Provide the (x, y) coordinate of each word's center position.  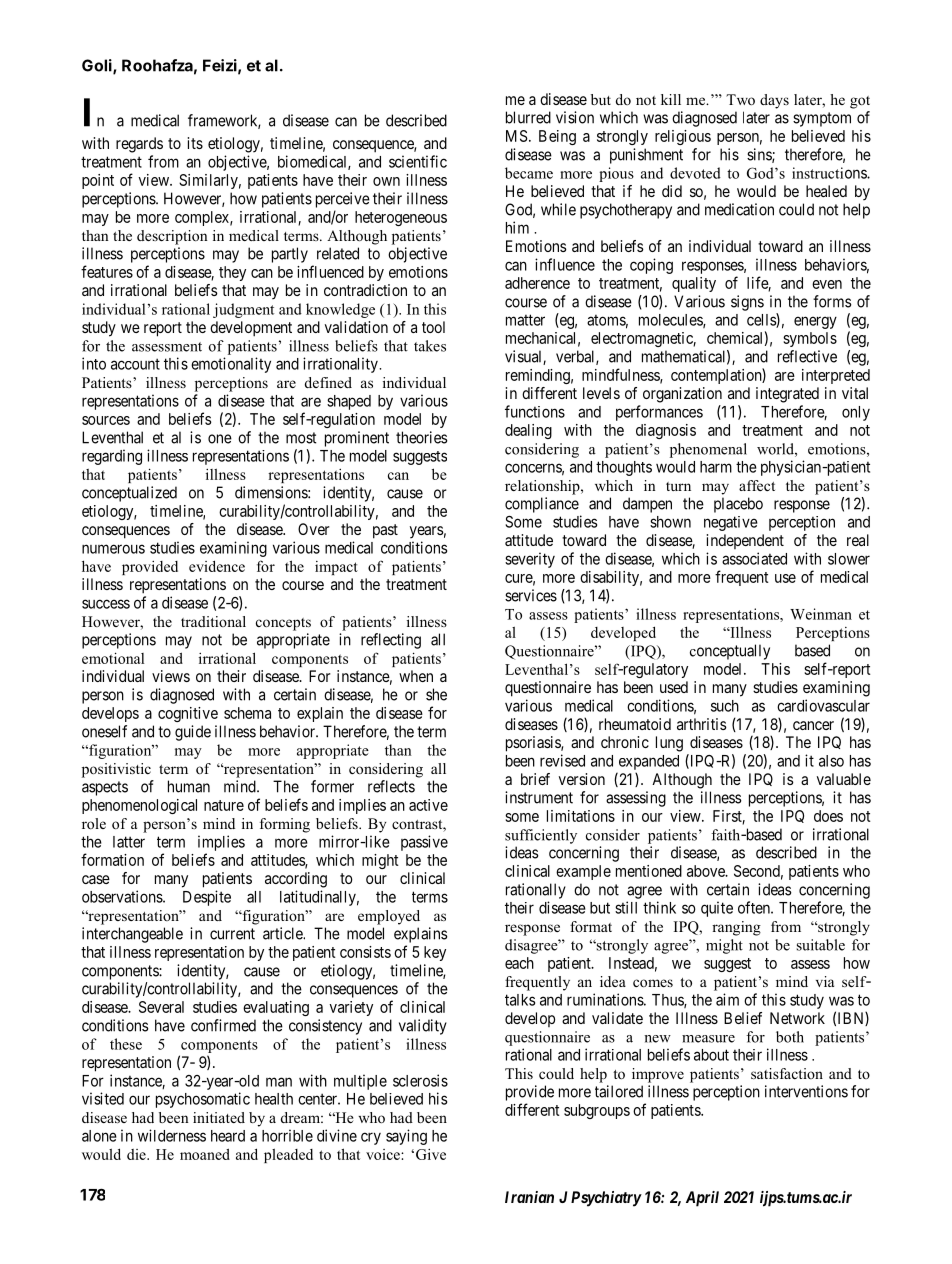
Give (431, 1154)
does (828, 816)
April (702, 1199)
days (774, 101)
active (428, 805)
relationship (543, 487)
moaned (205, 1154)
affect (757, 485)
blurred (528, 117)
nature (224, 805)
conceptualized (129, 494)
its (195, 143)
